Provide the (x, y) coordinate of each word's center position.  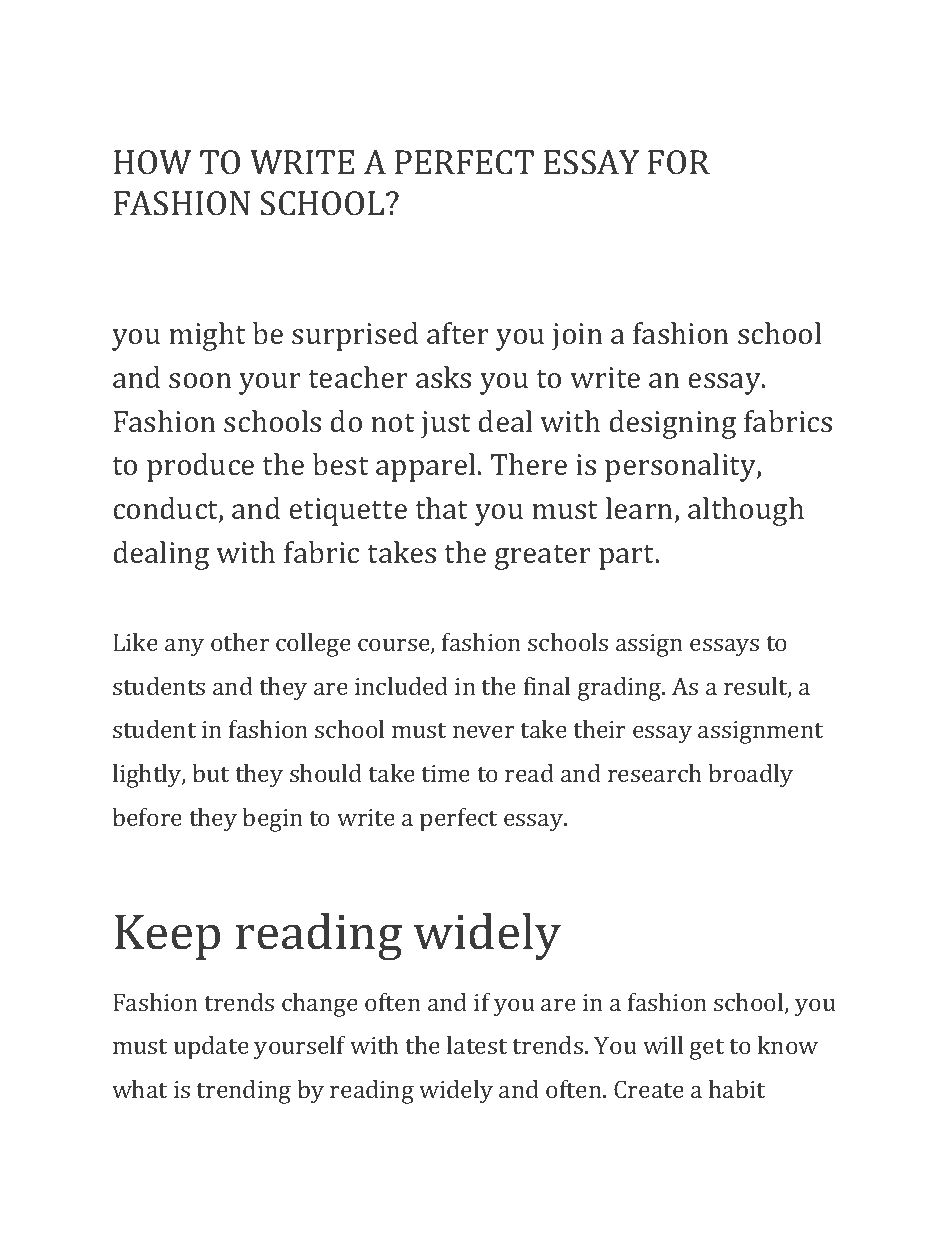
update (211, 1048)
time (445, 773)
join (577, 337)
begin (272, 820)
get (707, 1049)
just (446, 425)
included (401, 686)
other (240, 642)
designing (672, 424)
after (458, 333)
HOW (152, 162)
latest (477, 1045)
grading (621, 689)
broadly (750, 776)
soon (200, 380)
